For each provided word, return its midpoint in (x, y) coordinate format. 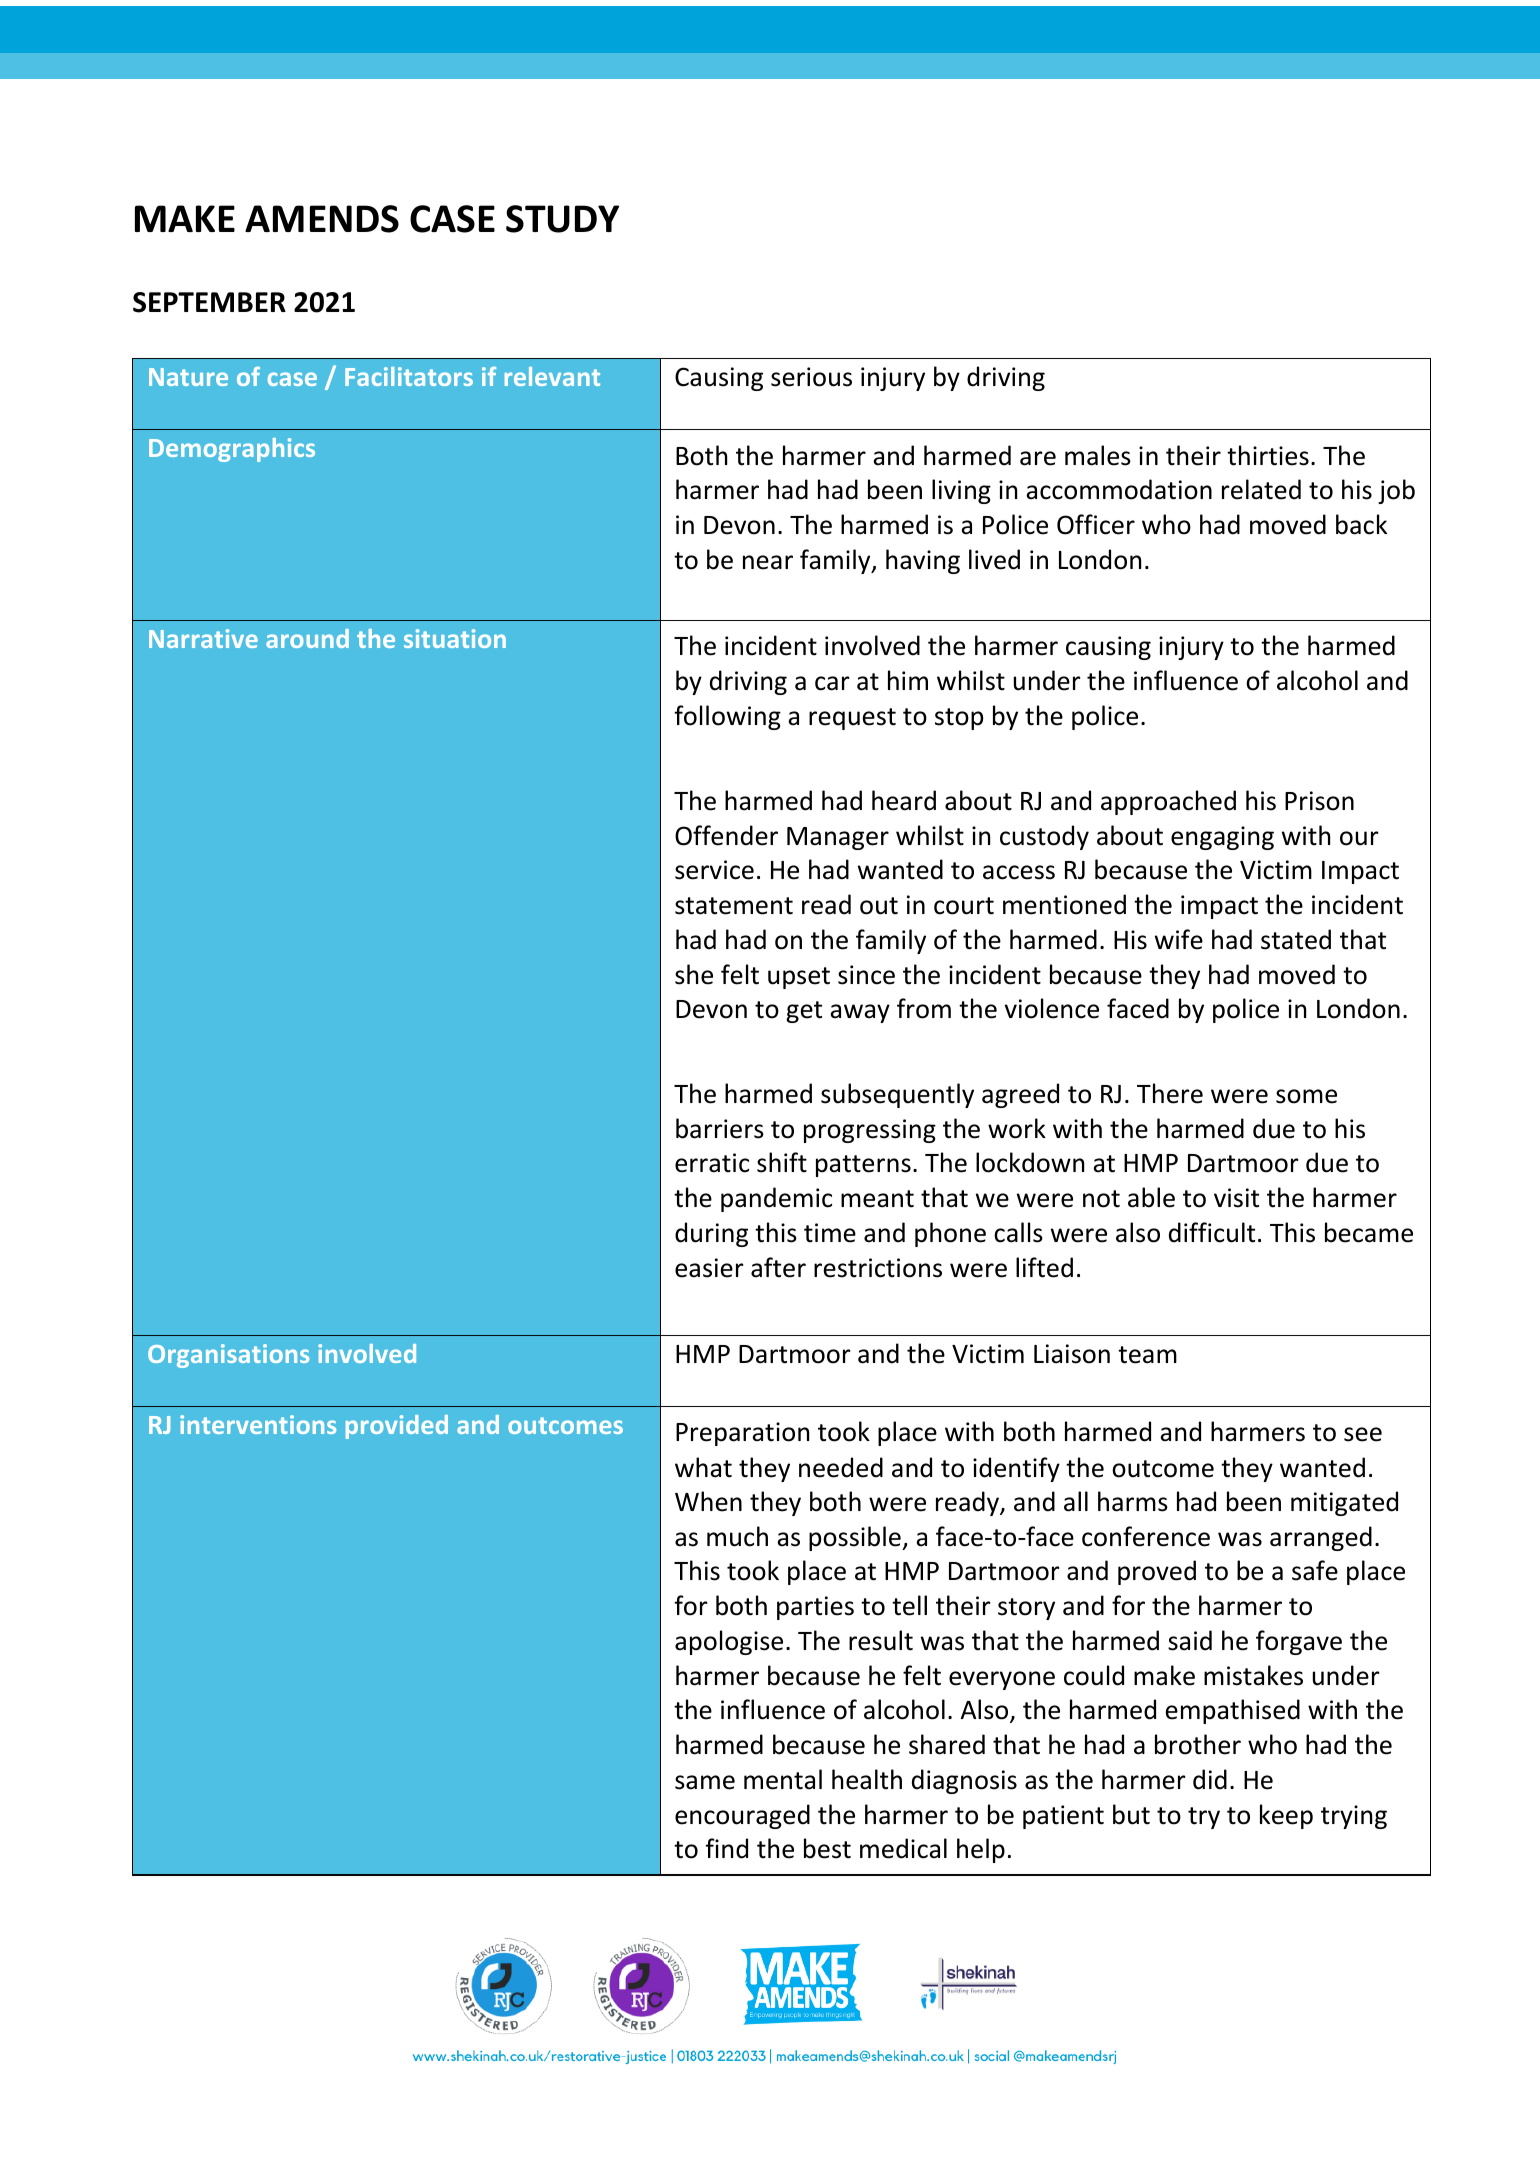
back (1361, 524)
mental (783, 1779)
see (1363, 1434)
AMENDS (322, 219)
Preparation (742, 1434)
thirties (1268, 455)
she (694, 974)
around (307, 638)
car (832, 683)
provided (397, 1427)
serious (811, 377)
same (705, 1782)
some (1306, 1096)
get (804, 1012)
